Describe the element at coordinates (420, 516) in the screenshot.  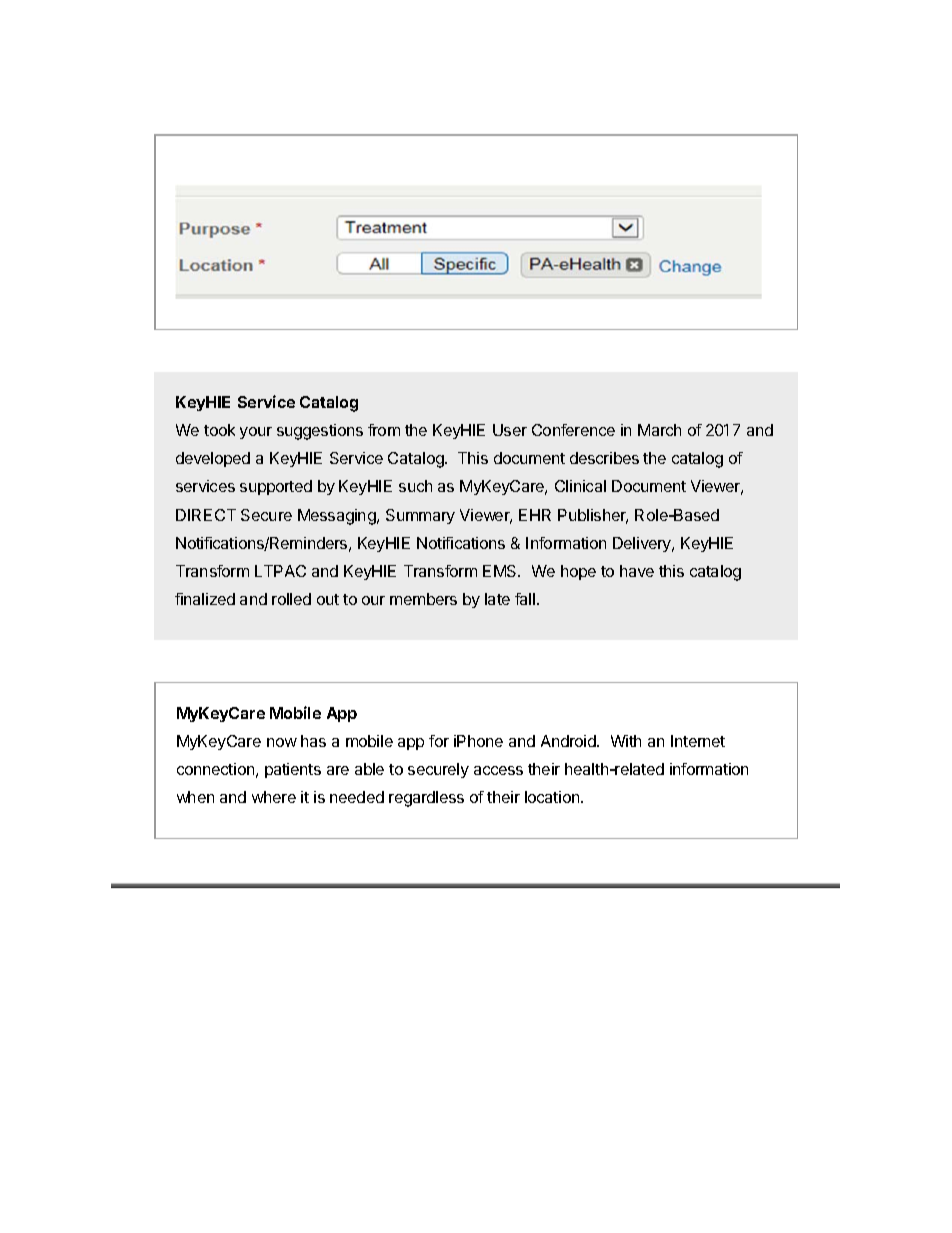
I see `Summary` at that location.
